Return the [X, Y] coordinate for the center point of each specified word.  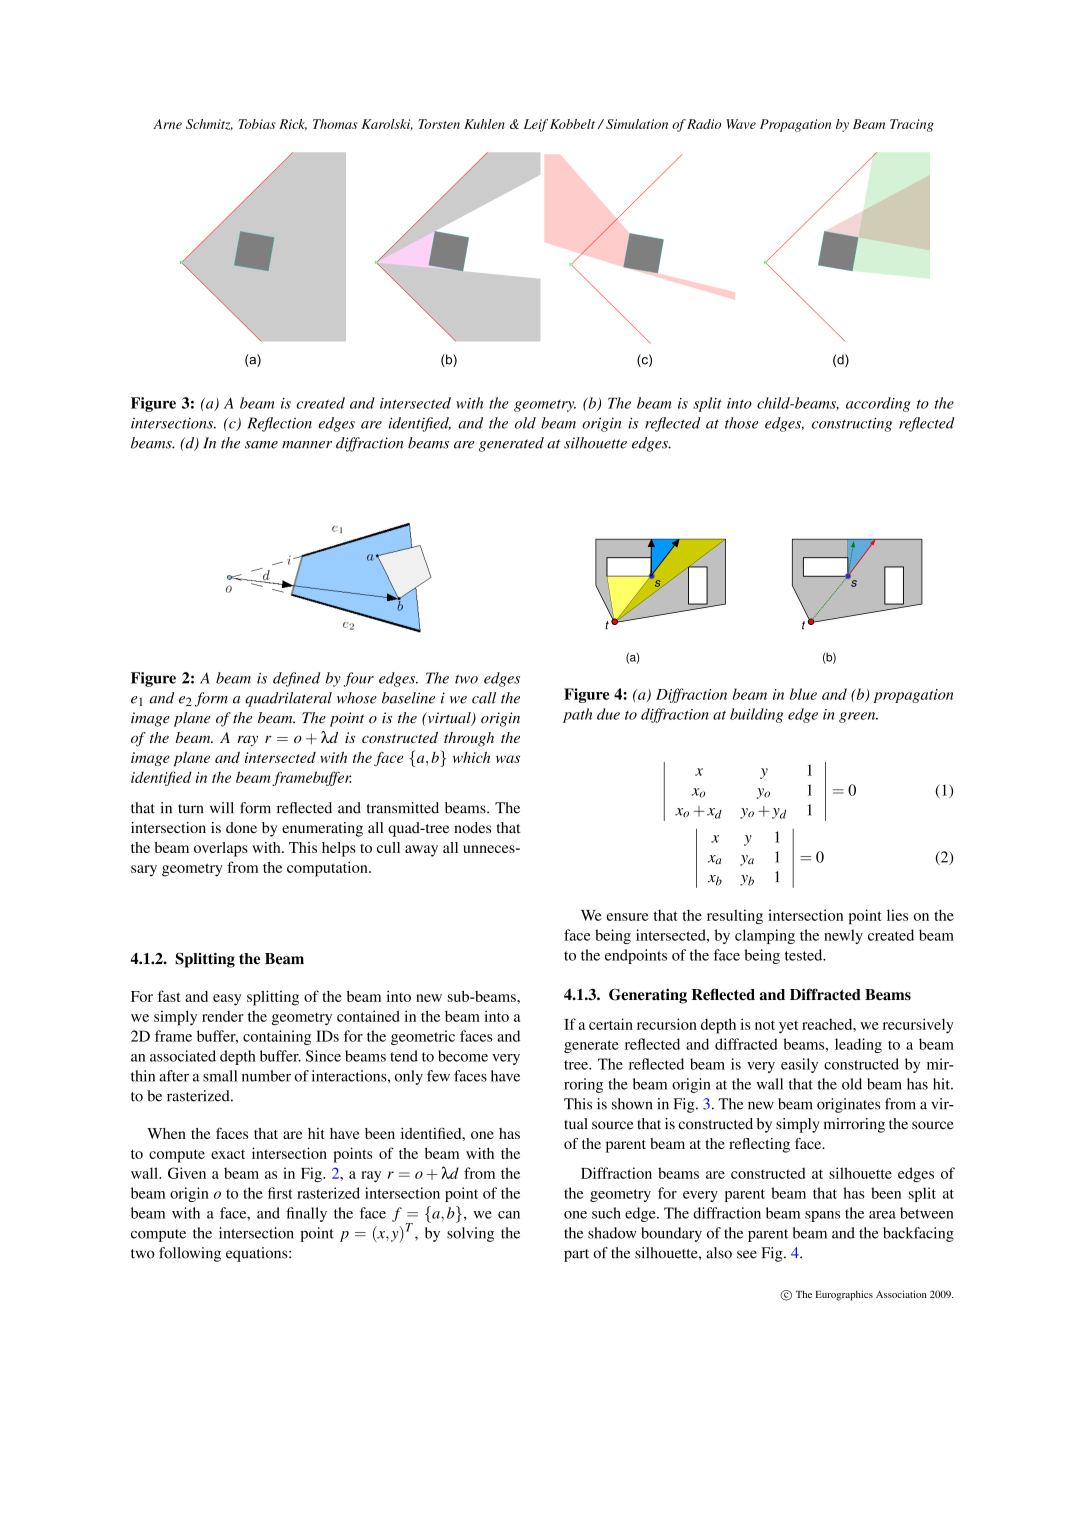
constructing [852, 424]
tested [805, 955]
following [190, 1254]
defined [297, 679]
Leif [536, 125]
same [261, 445]
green [858, 717]
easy [227, 1000]
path [577, 715]
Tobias [257, 124]
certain [611, 1024]
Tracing [912, 125]
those [741, 423]
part [576, 1255]
